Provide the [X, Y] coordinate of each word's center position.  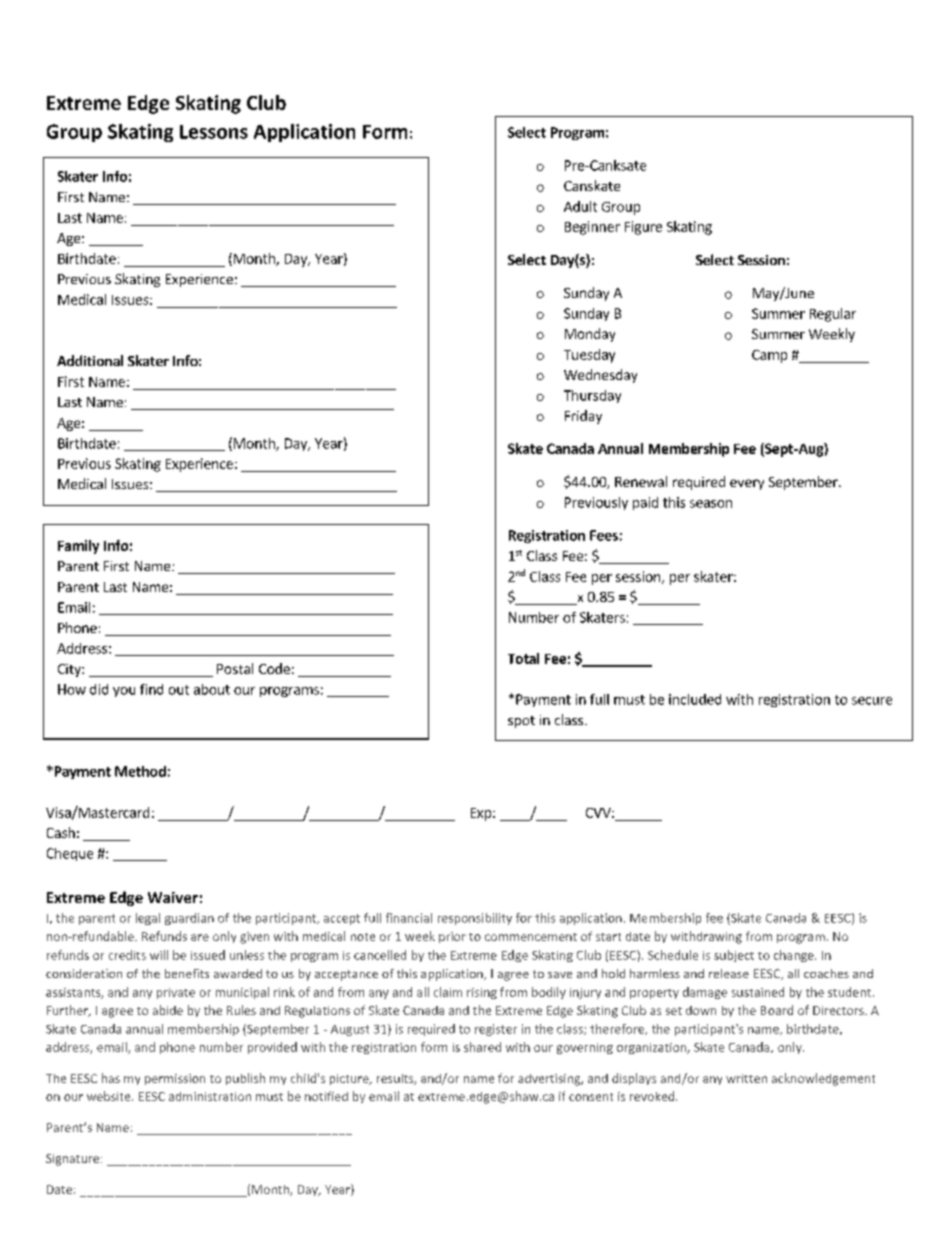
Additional [90, 360]
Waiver [173, 897]
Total [523, 658]
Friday [583, 417]
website [110, 1096]
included [695, 699]
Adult [580, 206]
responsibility [475, 919]
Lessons [214, 132]
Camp [769, 356]
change [795, 956]
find [151, 689]
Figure [643, 228]
